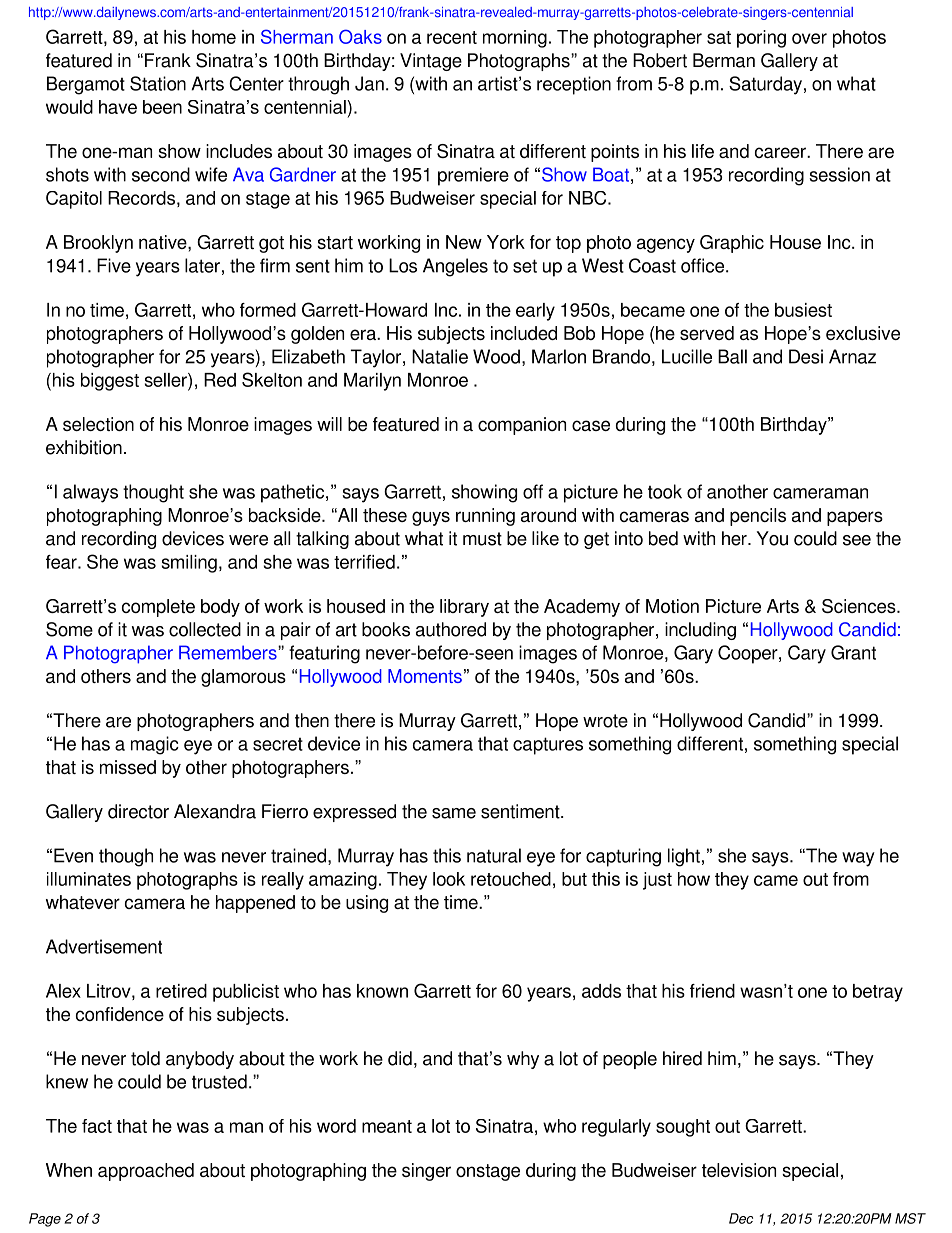 Image resolution: width=952 pixels, height=1233 pixels. I want to click on approached, so click(146, 1172).
